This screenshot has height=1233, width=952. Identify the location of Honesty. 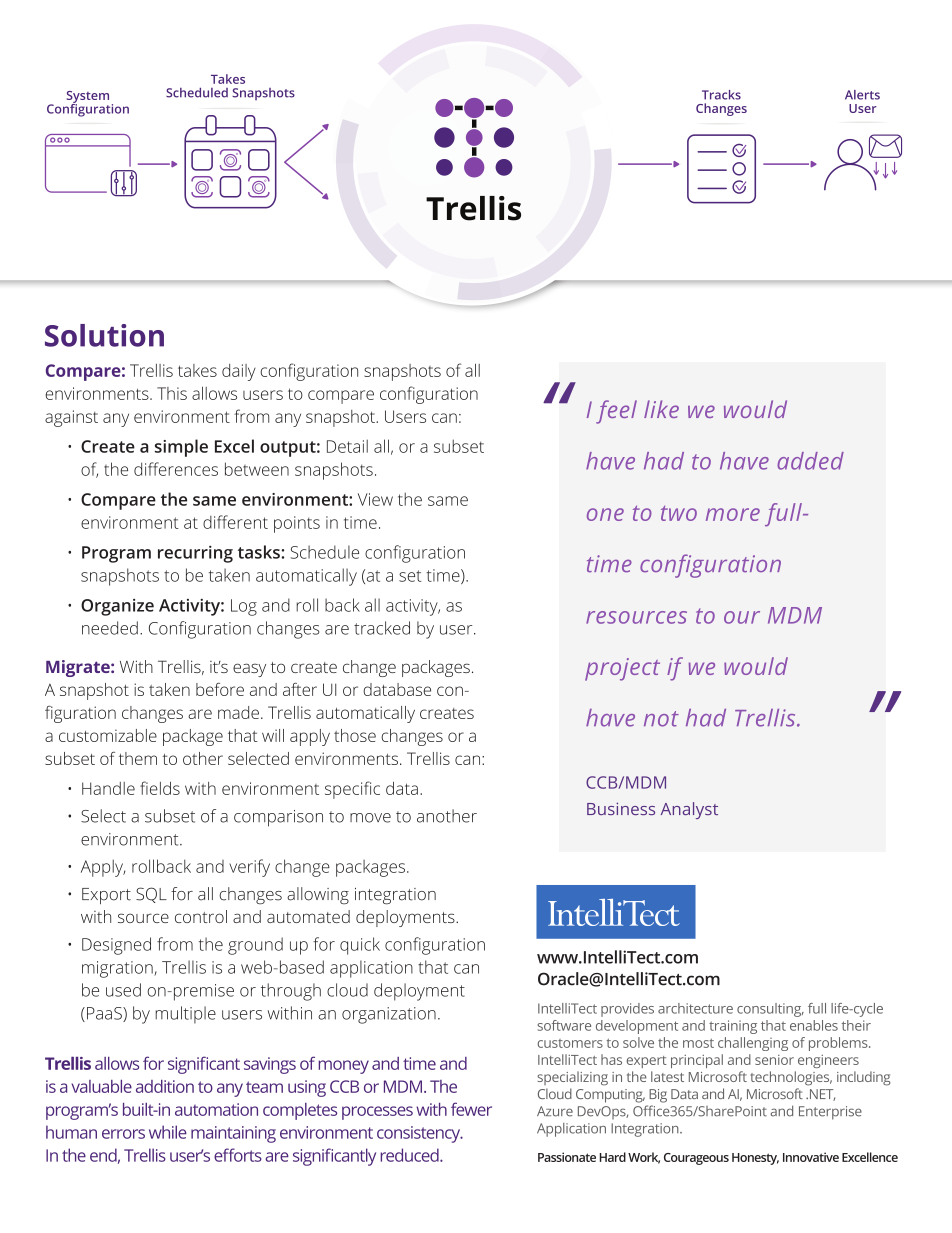
(755, 1159).
